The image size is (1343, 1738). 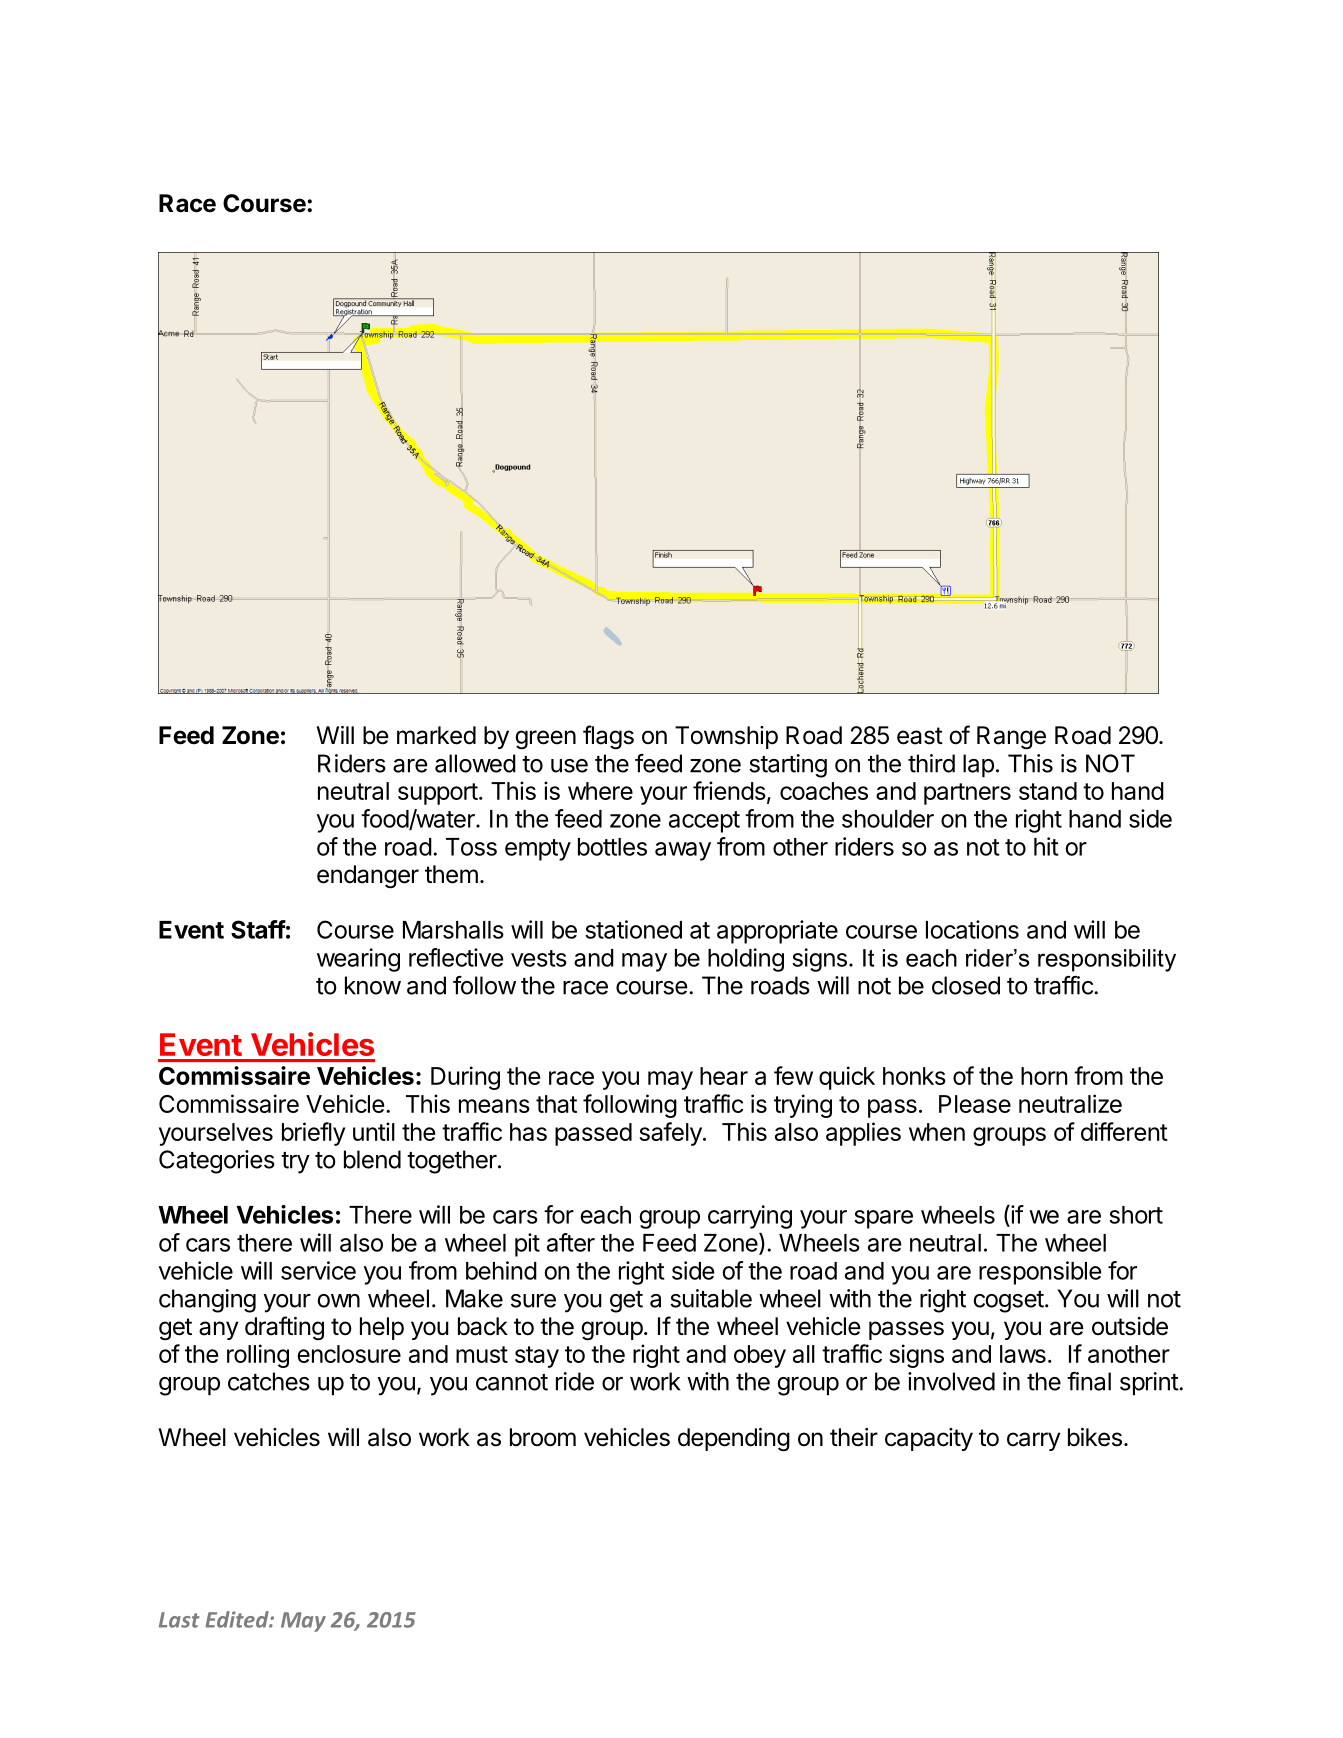 I want to click on flags, so click(x=608, y=737).
